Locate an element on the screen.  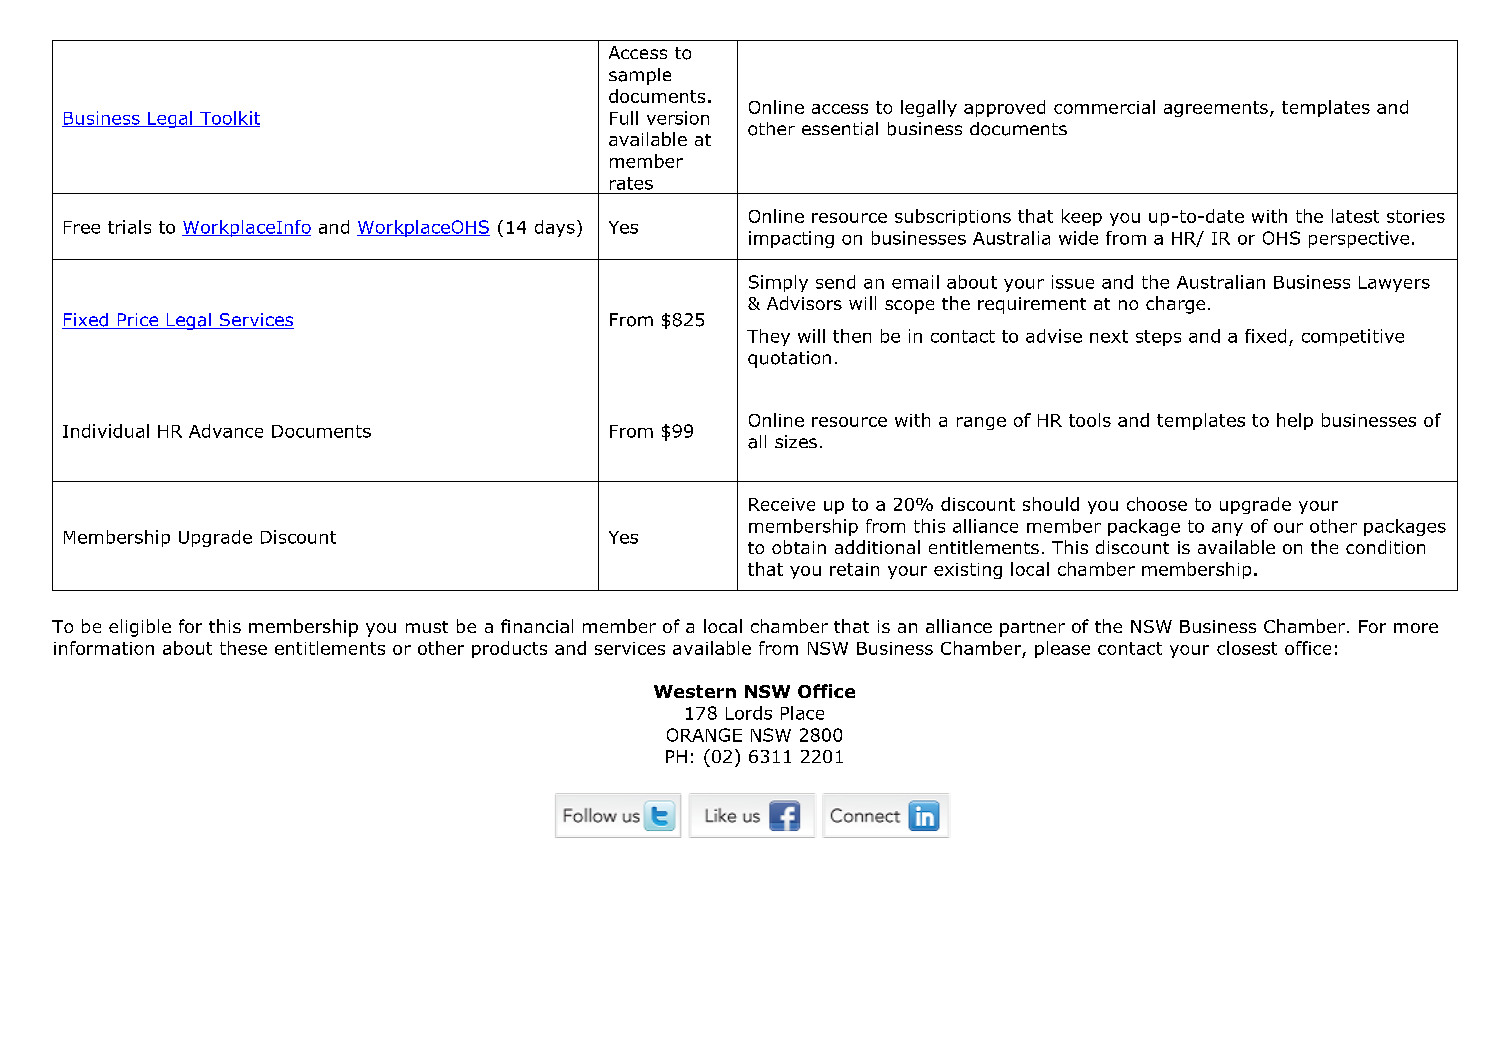
Advance is located at coordinates (226, 431).
